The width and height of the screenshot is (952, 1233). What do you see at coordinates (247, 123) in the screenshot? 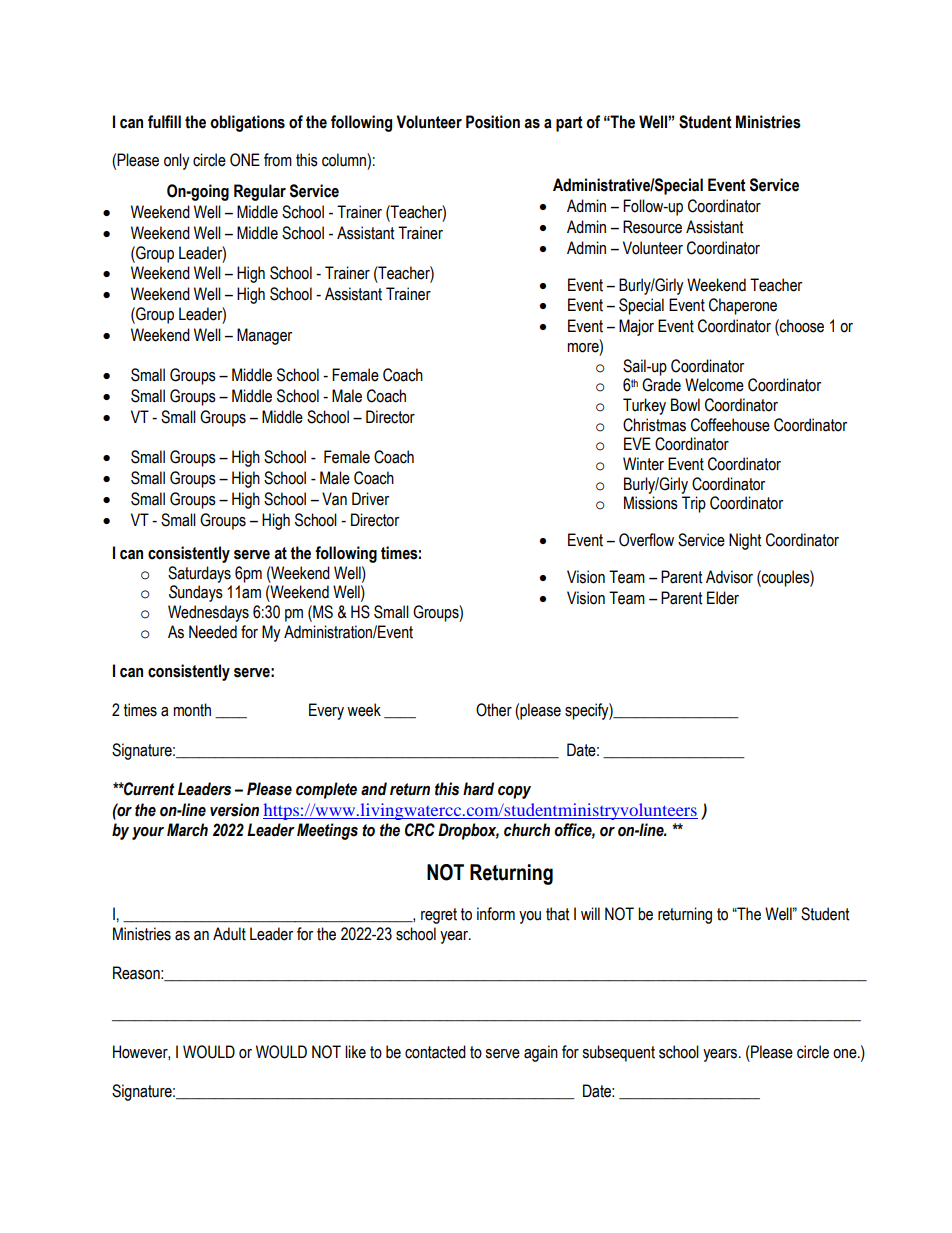
I see `obligations` at bounding box center [247, 123].
